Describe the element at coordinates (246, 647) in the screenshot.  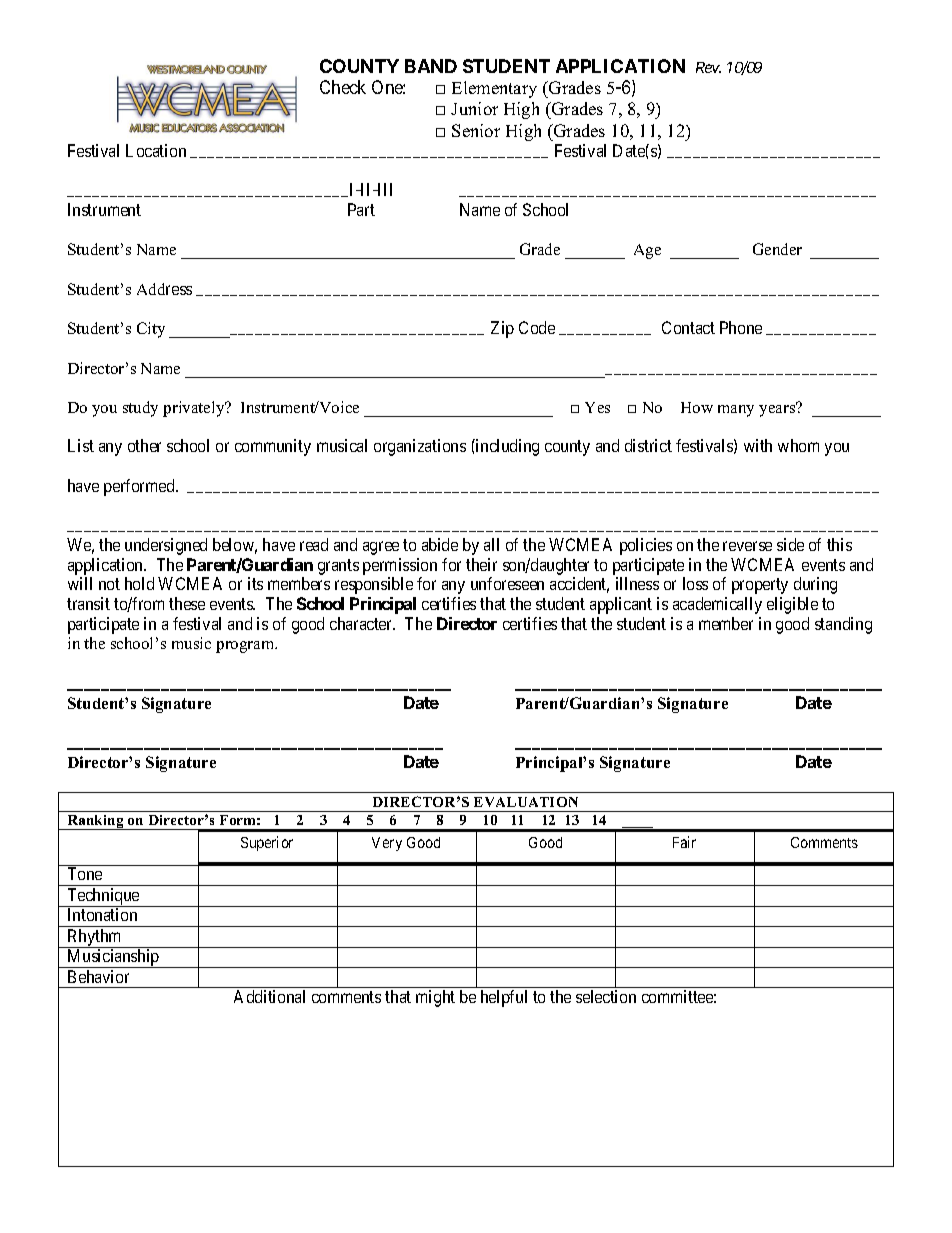
I see `program` at that location.
